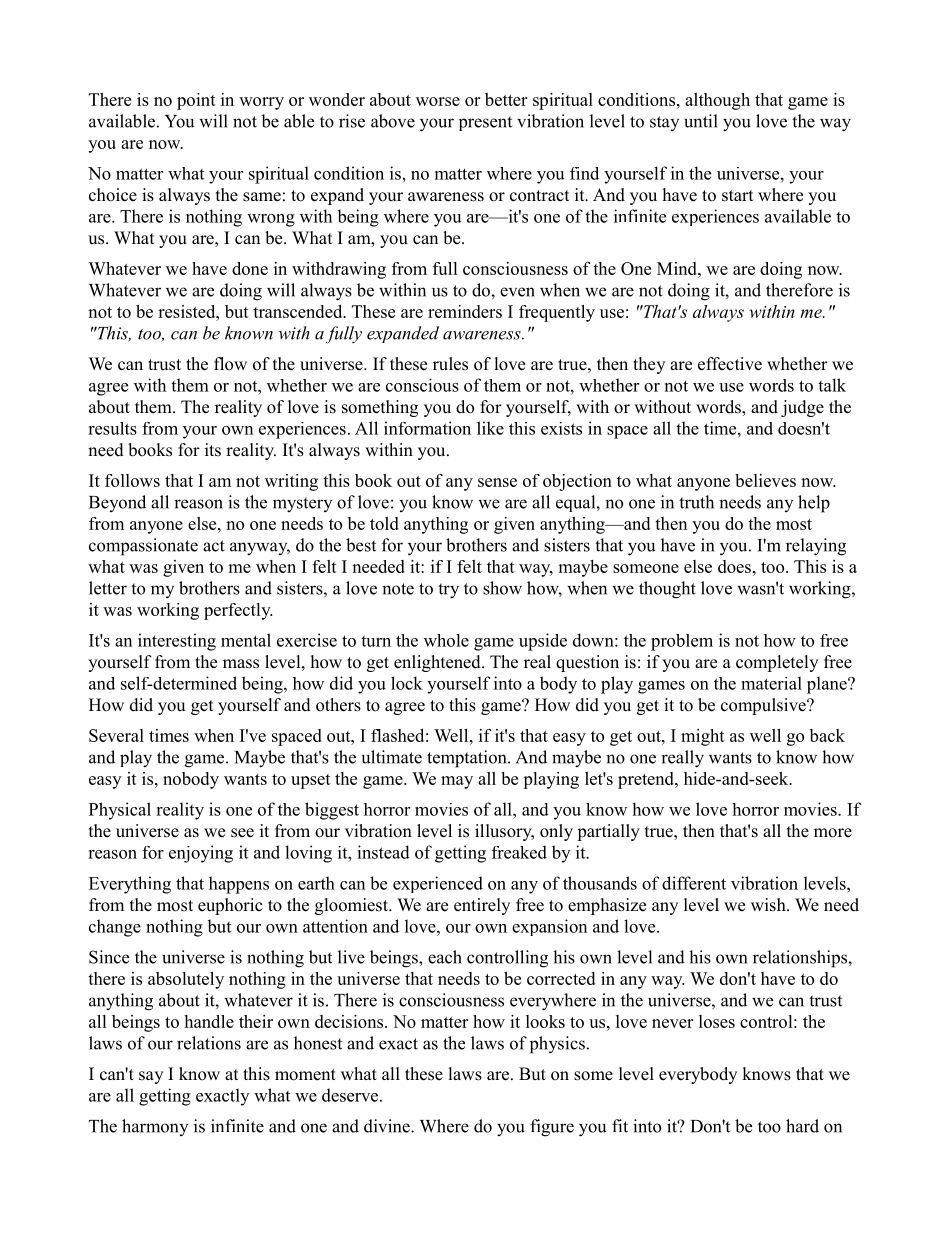 The height and width of the document is (1233, 952). Describe the element at coordinates (120, 811) in the document. I see `Physical` at that location.
